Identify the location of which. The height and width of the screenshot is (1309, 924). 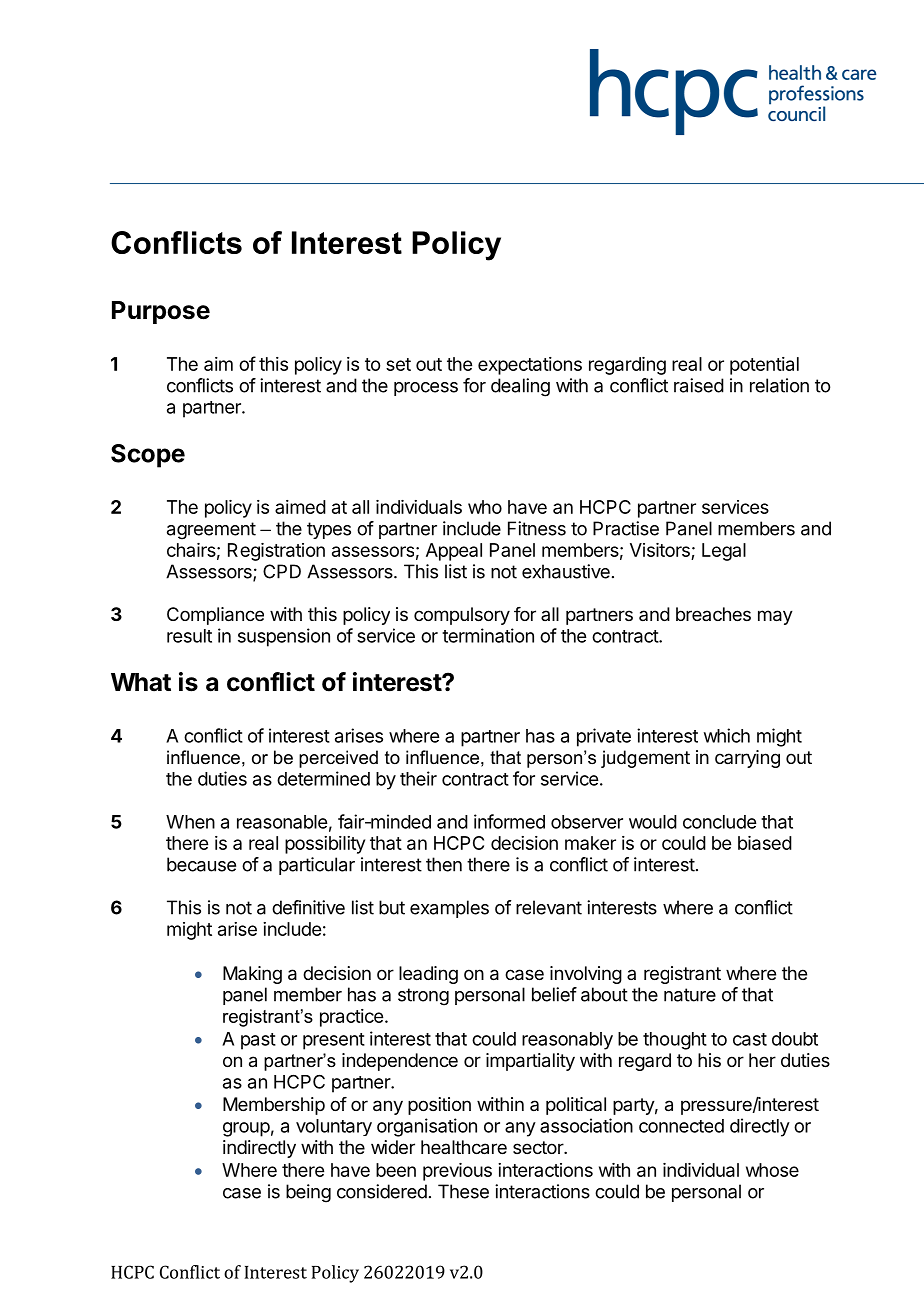
(727, 735).
